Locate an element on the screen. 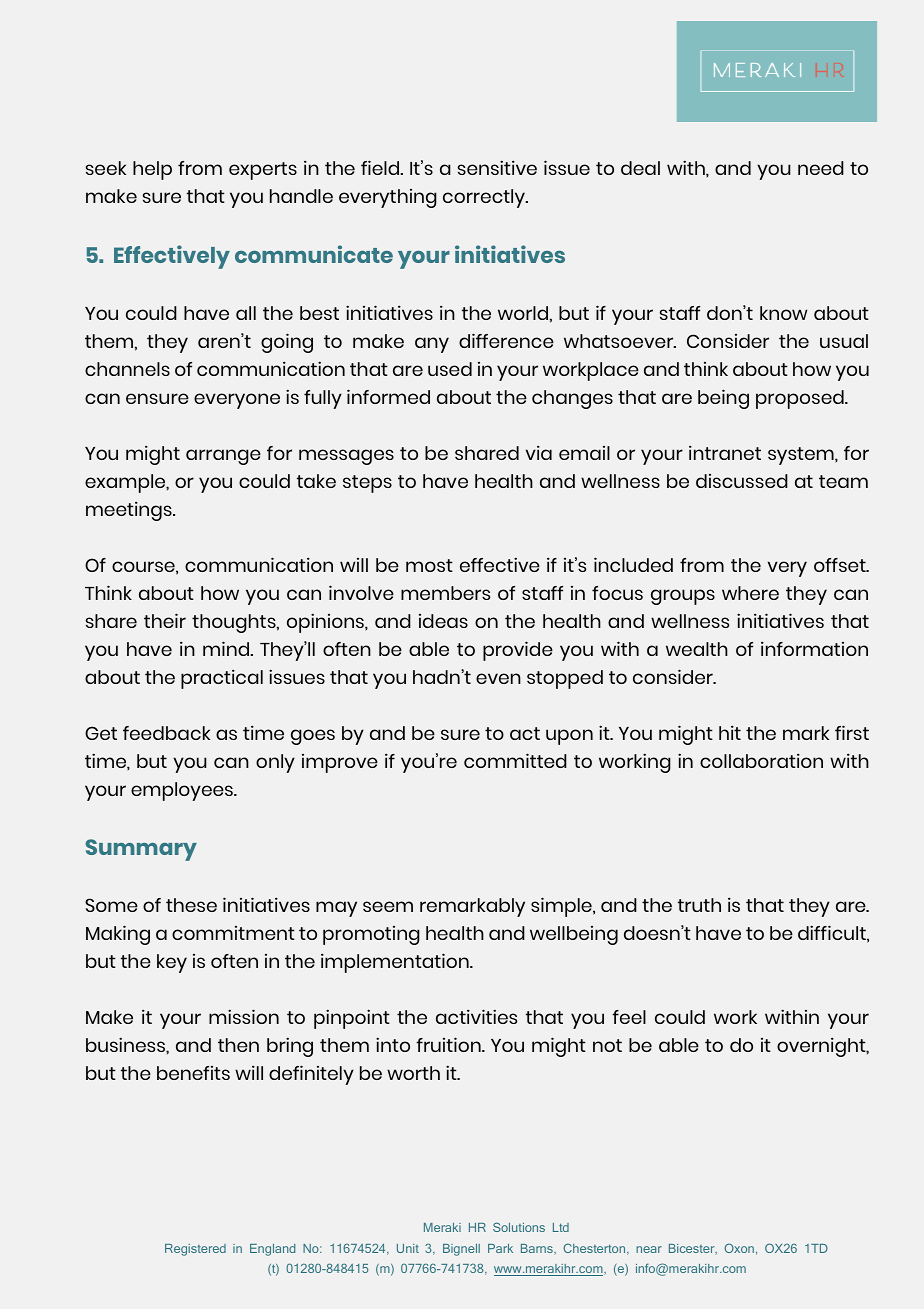  even is located at coordinates (498, 678).
